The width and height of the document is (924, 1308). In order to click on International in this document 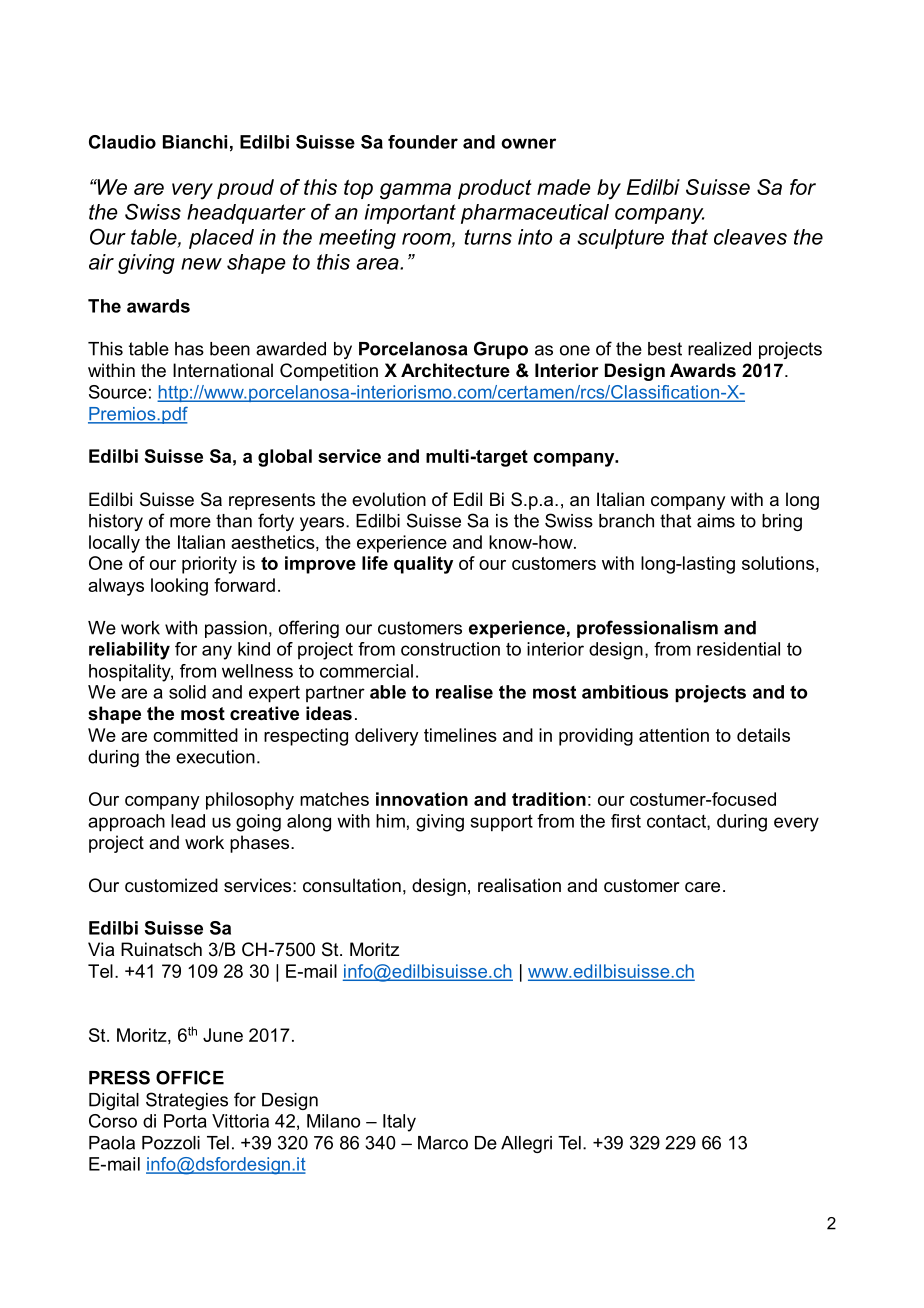, I will do `click(223, 370)`.
